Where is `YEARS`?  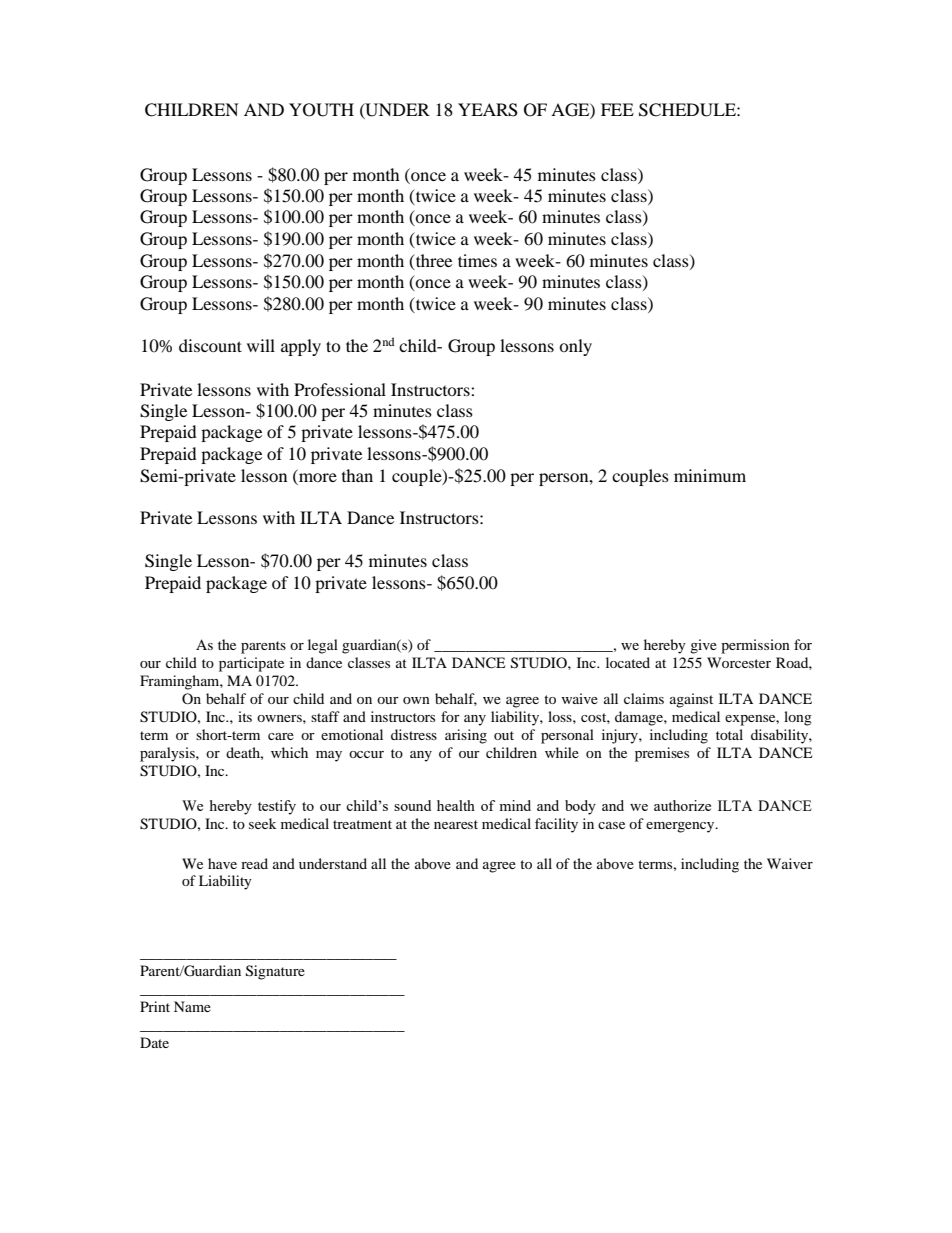 YEARS is located at coordinates (488, 110).
